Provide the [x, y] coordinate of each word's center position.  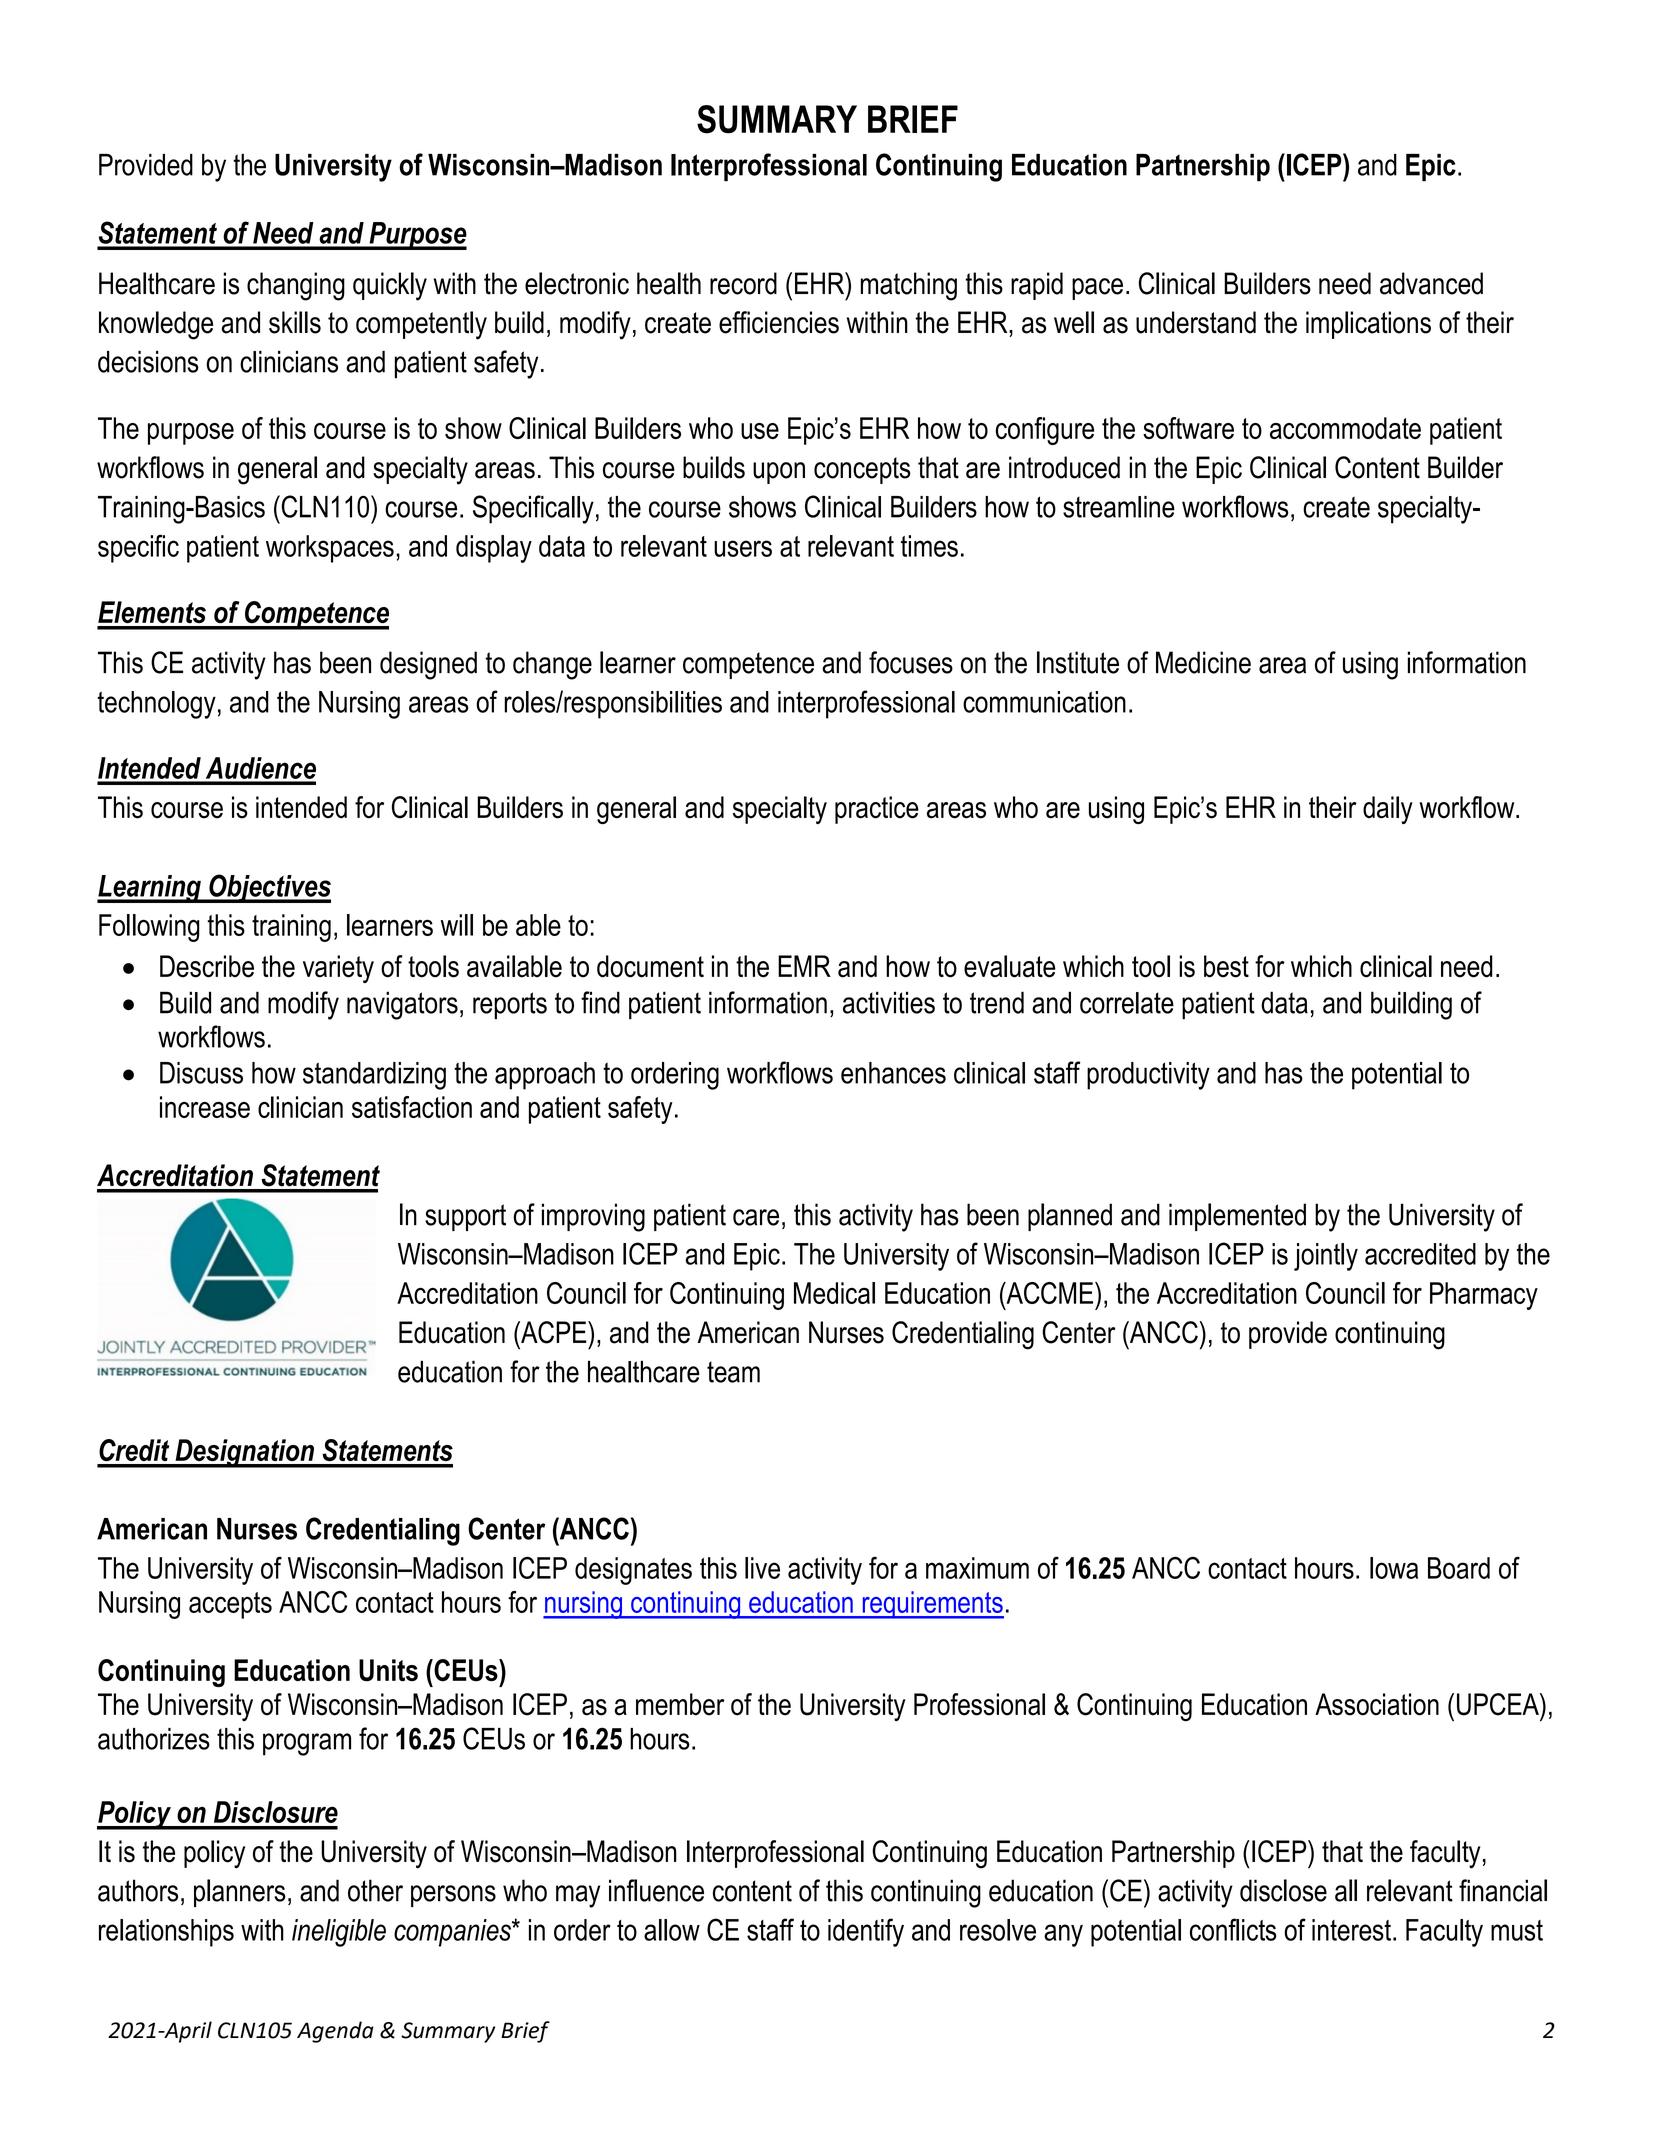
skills [295, 322]
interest [1351, 1930]
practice [877, 810]
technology [156, 705]
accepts [230, 1605]
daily [1388, 810]
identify [866, 1932]
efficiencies [779, 322]
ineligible [339, 1933]
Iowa [1394, 1568]
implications [1368, 325]
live [762, 1568]
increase [205, 1107]
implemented [1237, 1217]
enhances [893, 1073]
